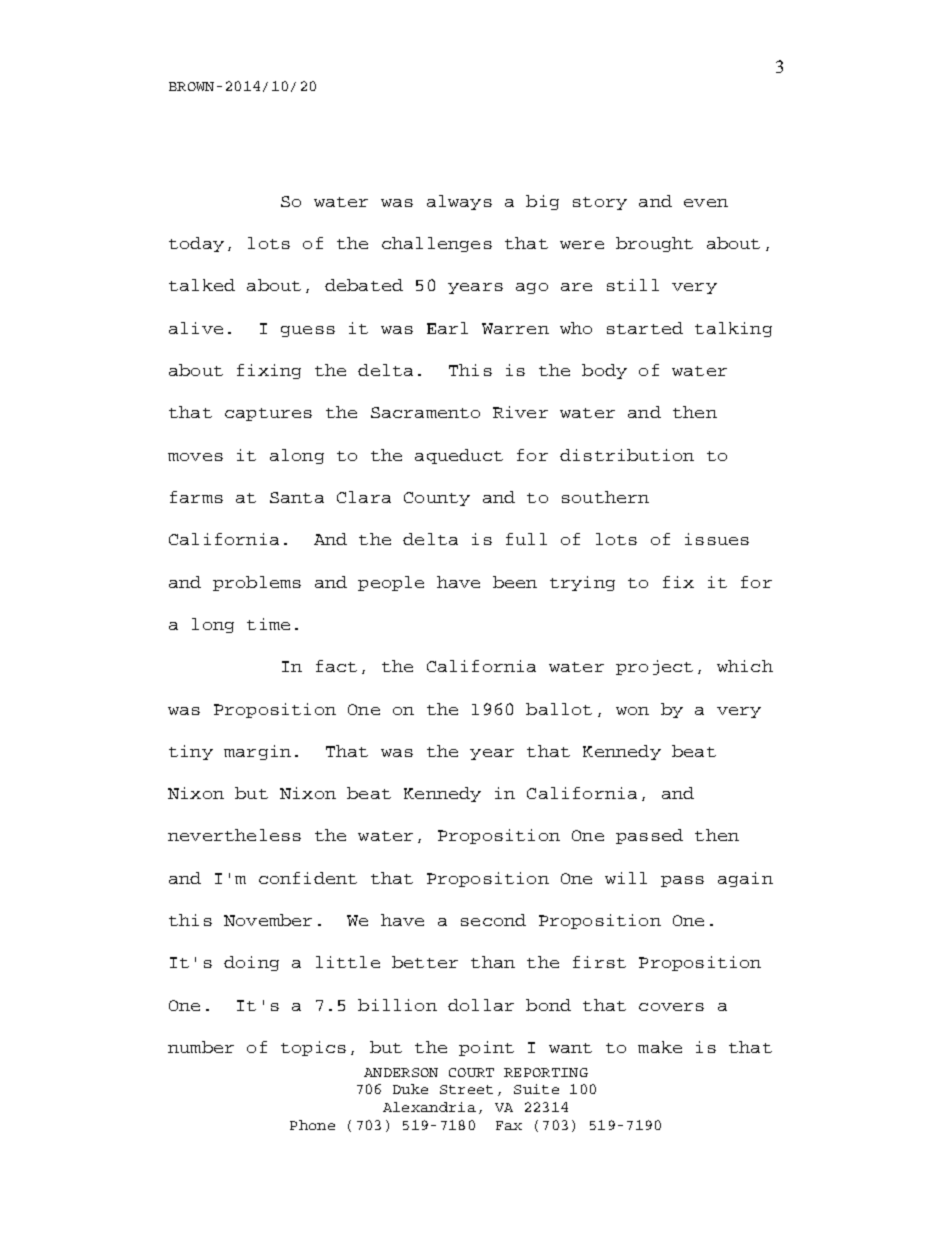  I want to click on Phone, so click(312, 1125).
